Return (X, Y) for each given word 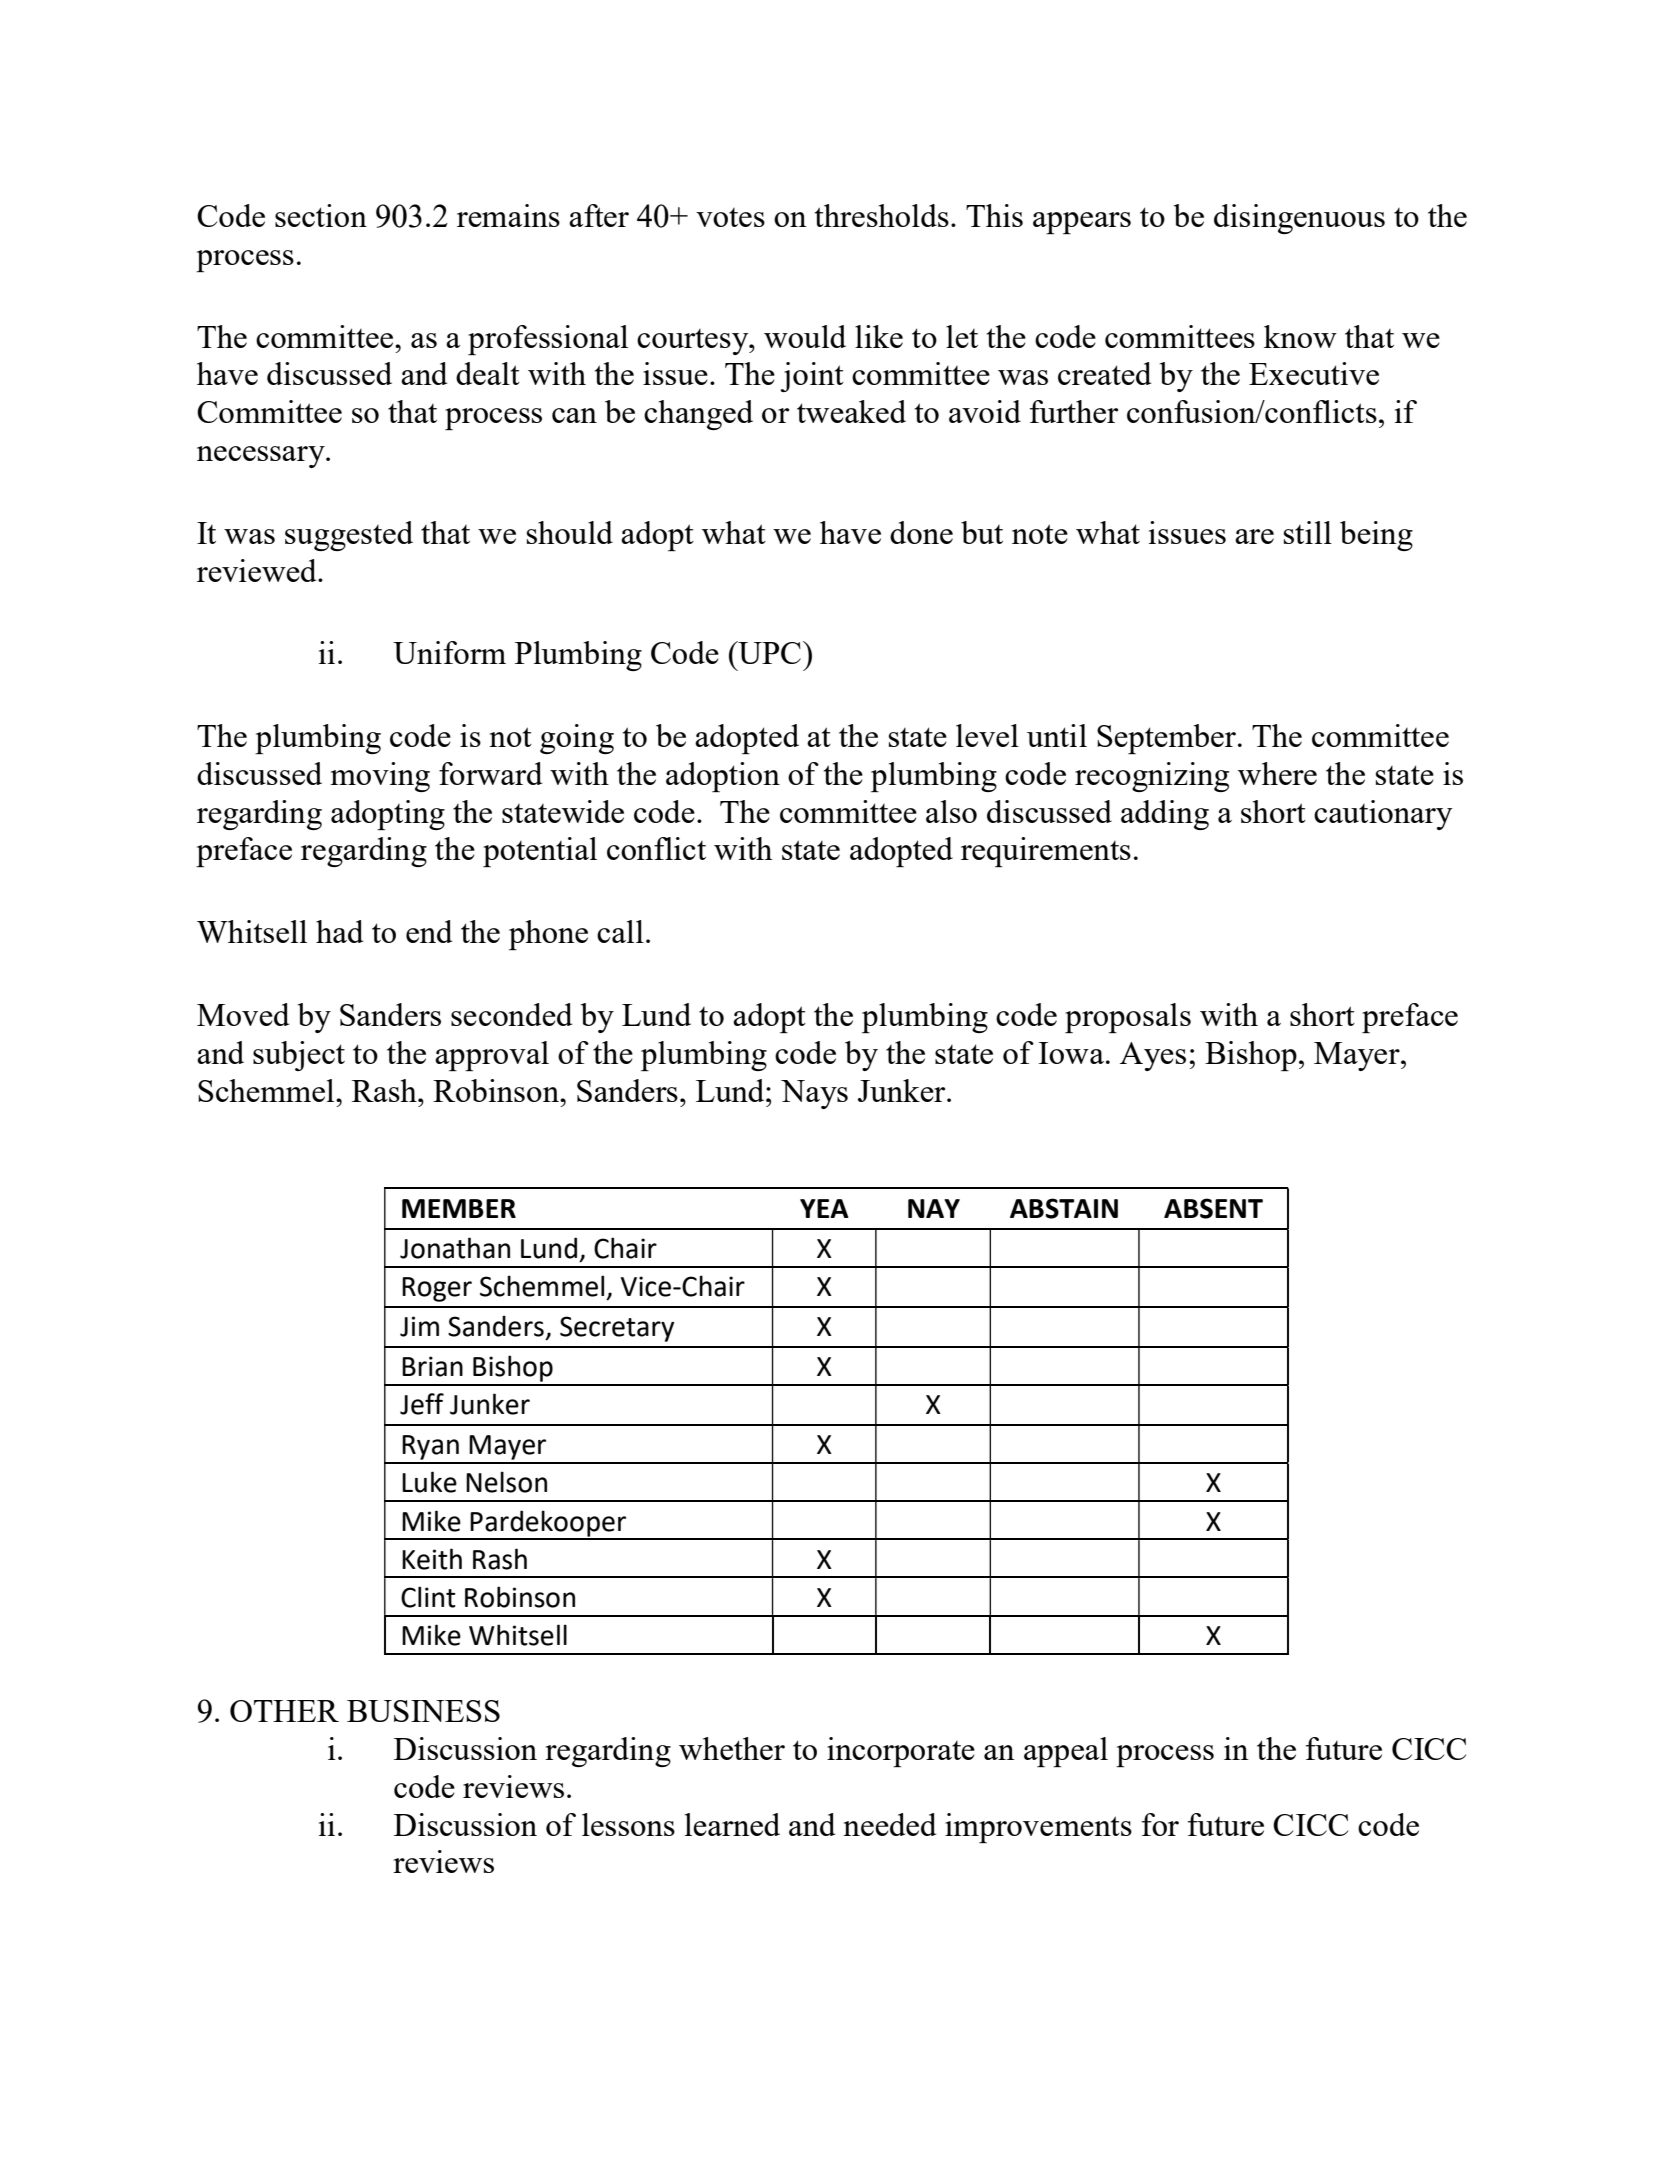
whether (732, 1748)
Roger (437, 1289)
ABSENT (1213, 1208)
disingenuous (1299, 219)
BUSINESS (423, 1711)
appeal (1066, 1752)
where (1277, 773)
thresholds (882, 215)
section (321, 215)
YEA (824, 1208)
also (951, 811)
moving (380, 777)
